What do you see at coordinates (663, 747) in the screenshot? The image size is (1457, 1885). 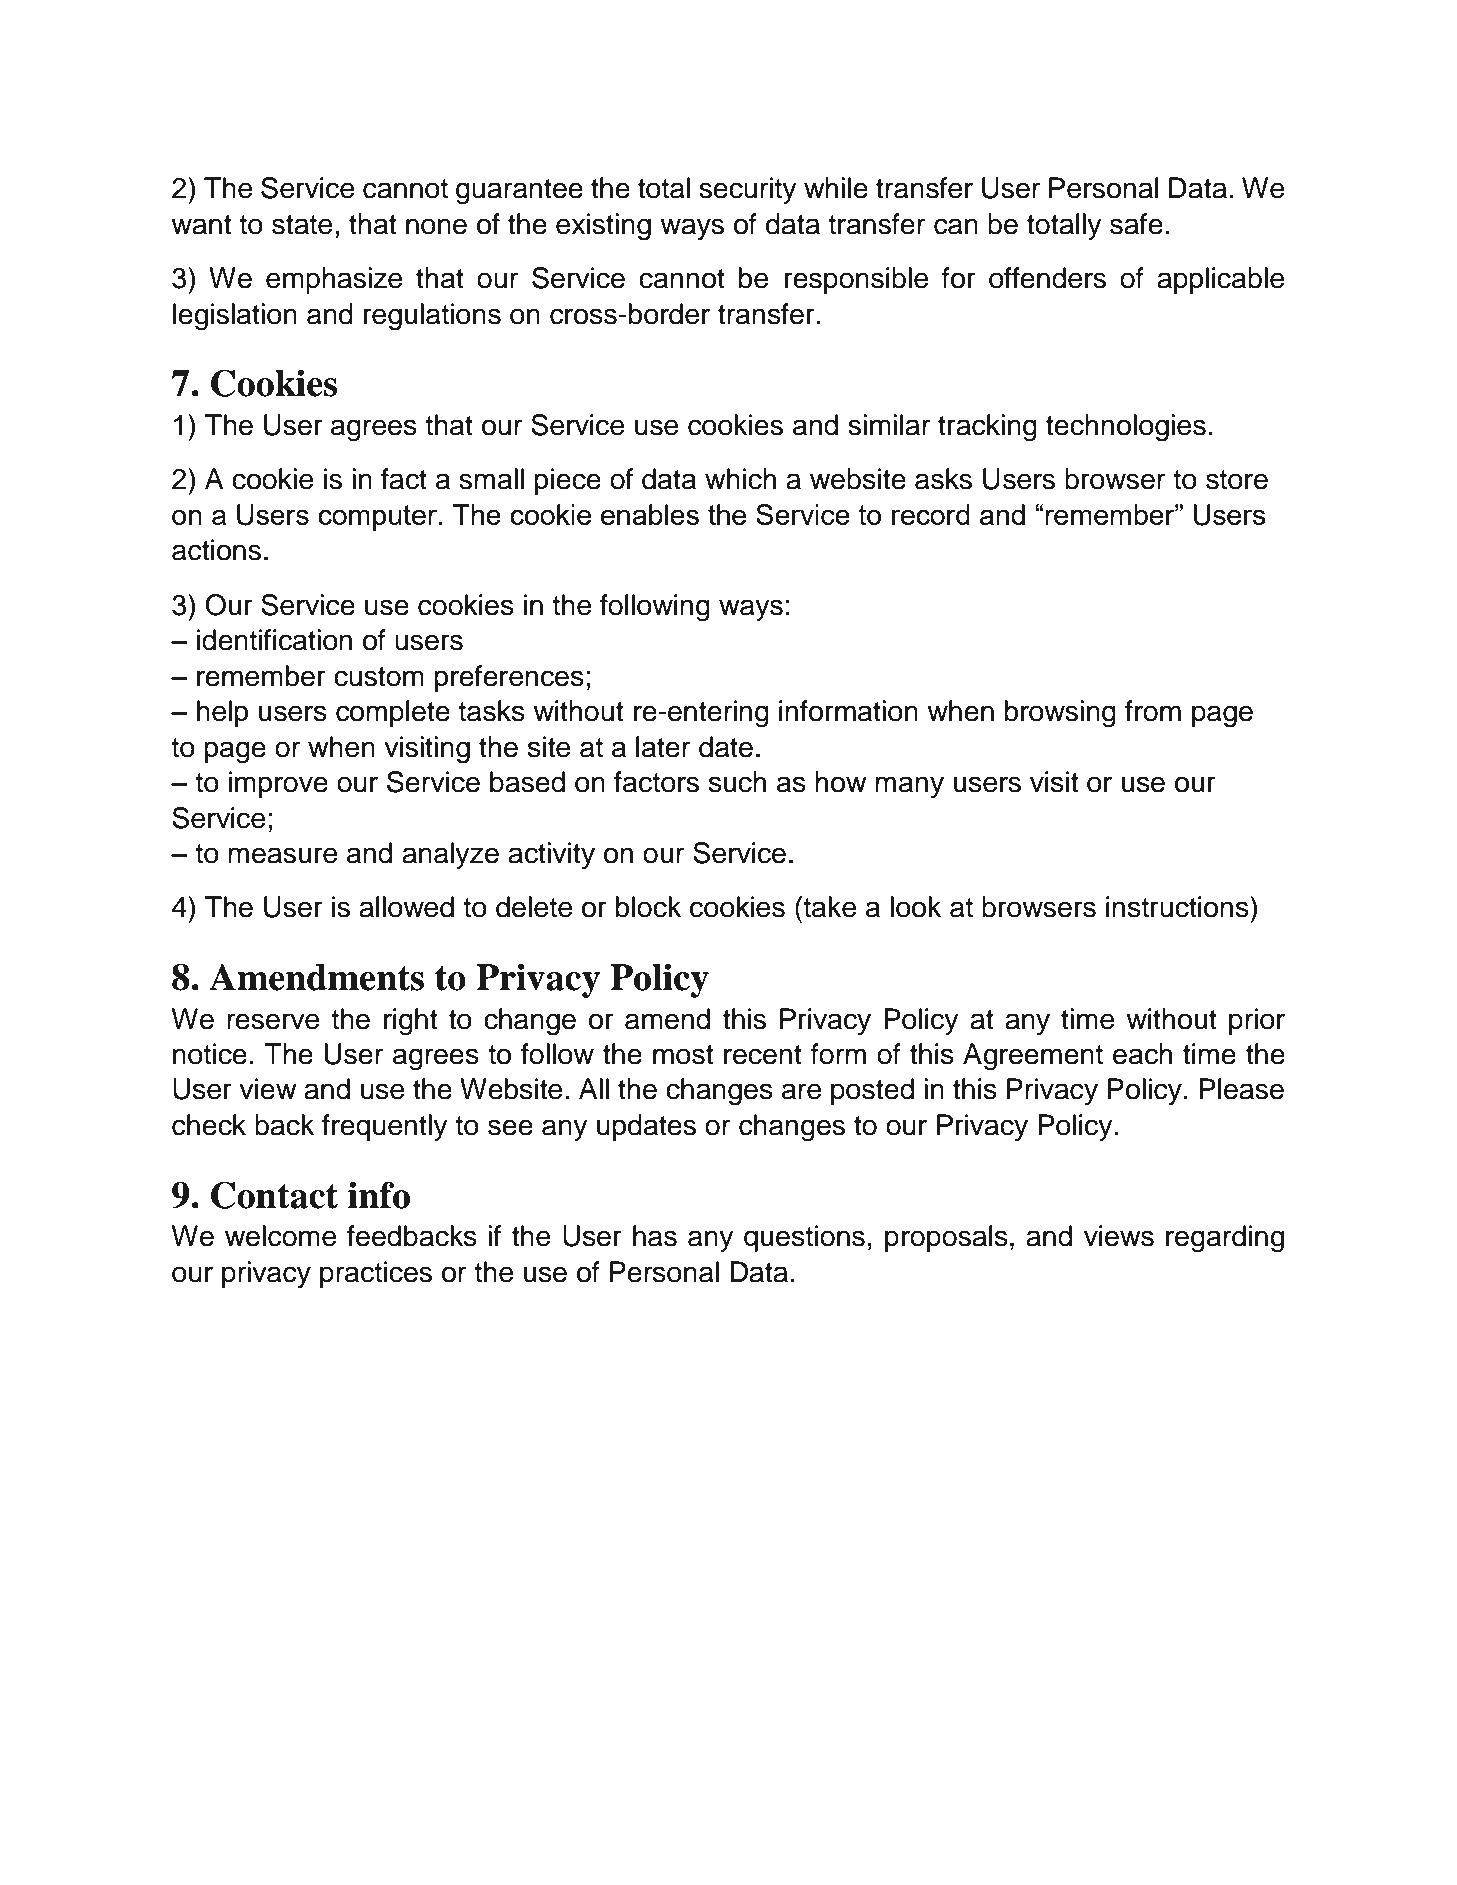 I see `later` at bounding box center [663, 747].
